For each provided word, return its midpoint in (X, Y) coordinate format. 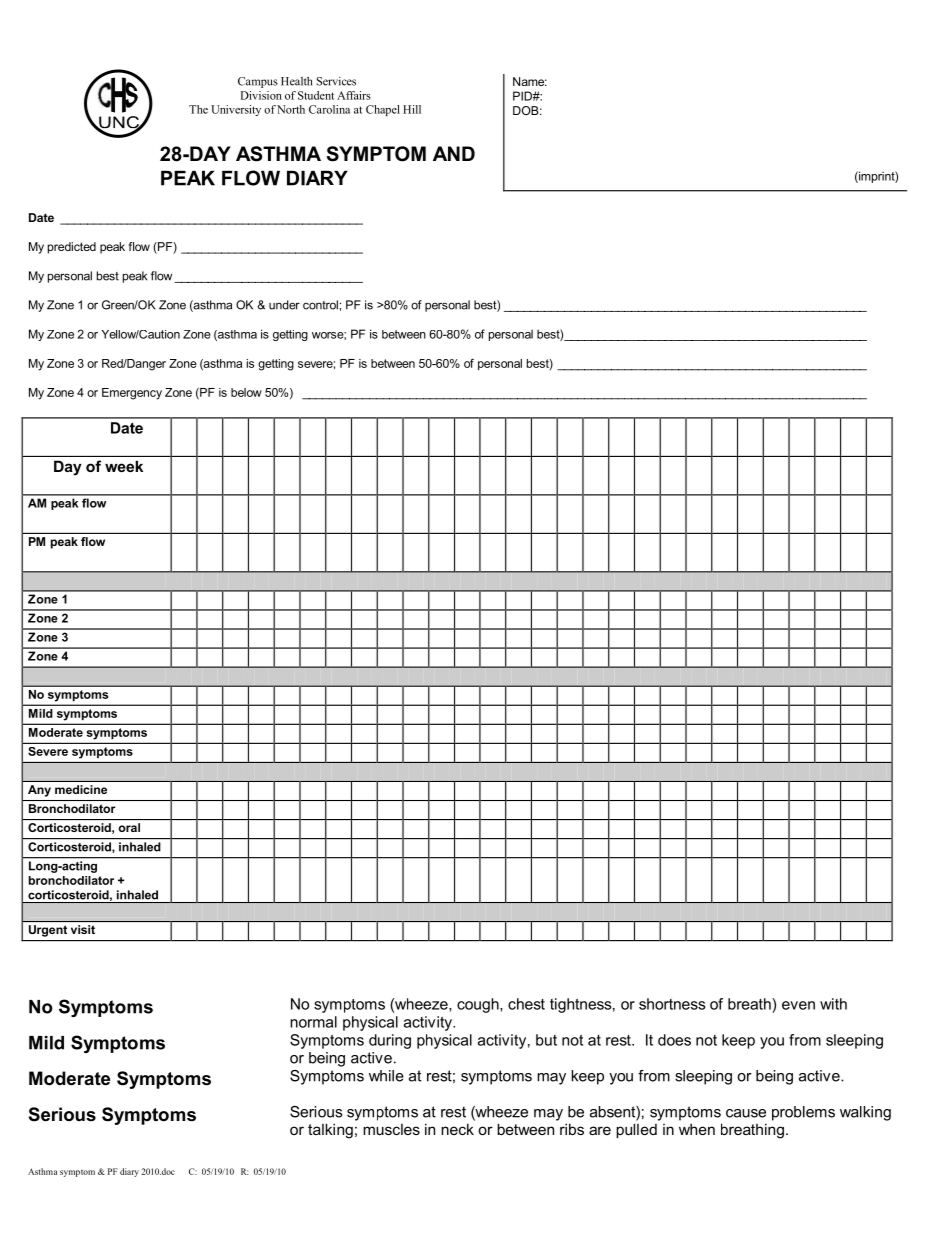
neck (457, 1129)
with (833, 1004)
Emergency (132, 394)
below (246, 392)
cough (479, 1005)
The (198, 109)
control (320, 305)
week (124, 466)
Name (530, 81)
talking (330, 1131)
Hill (412, 109)
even (798, 1005)
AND (454, 153)
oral (129, 827)
